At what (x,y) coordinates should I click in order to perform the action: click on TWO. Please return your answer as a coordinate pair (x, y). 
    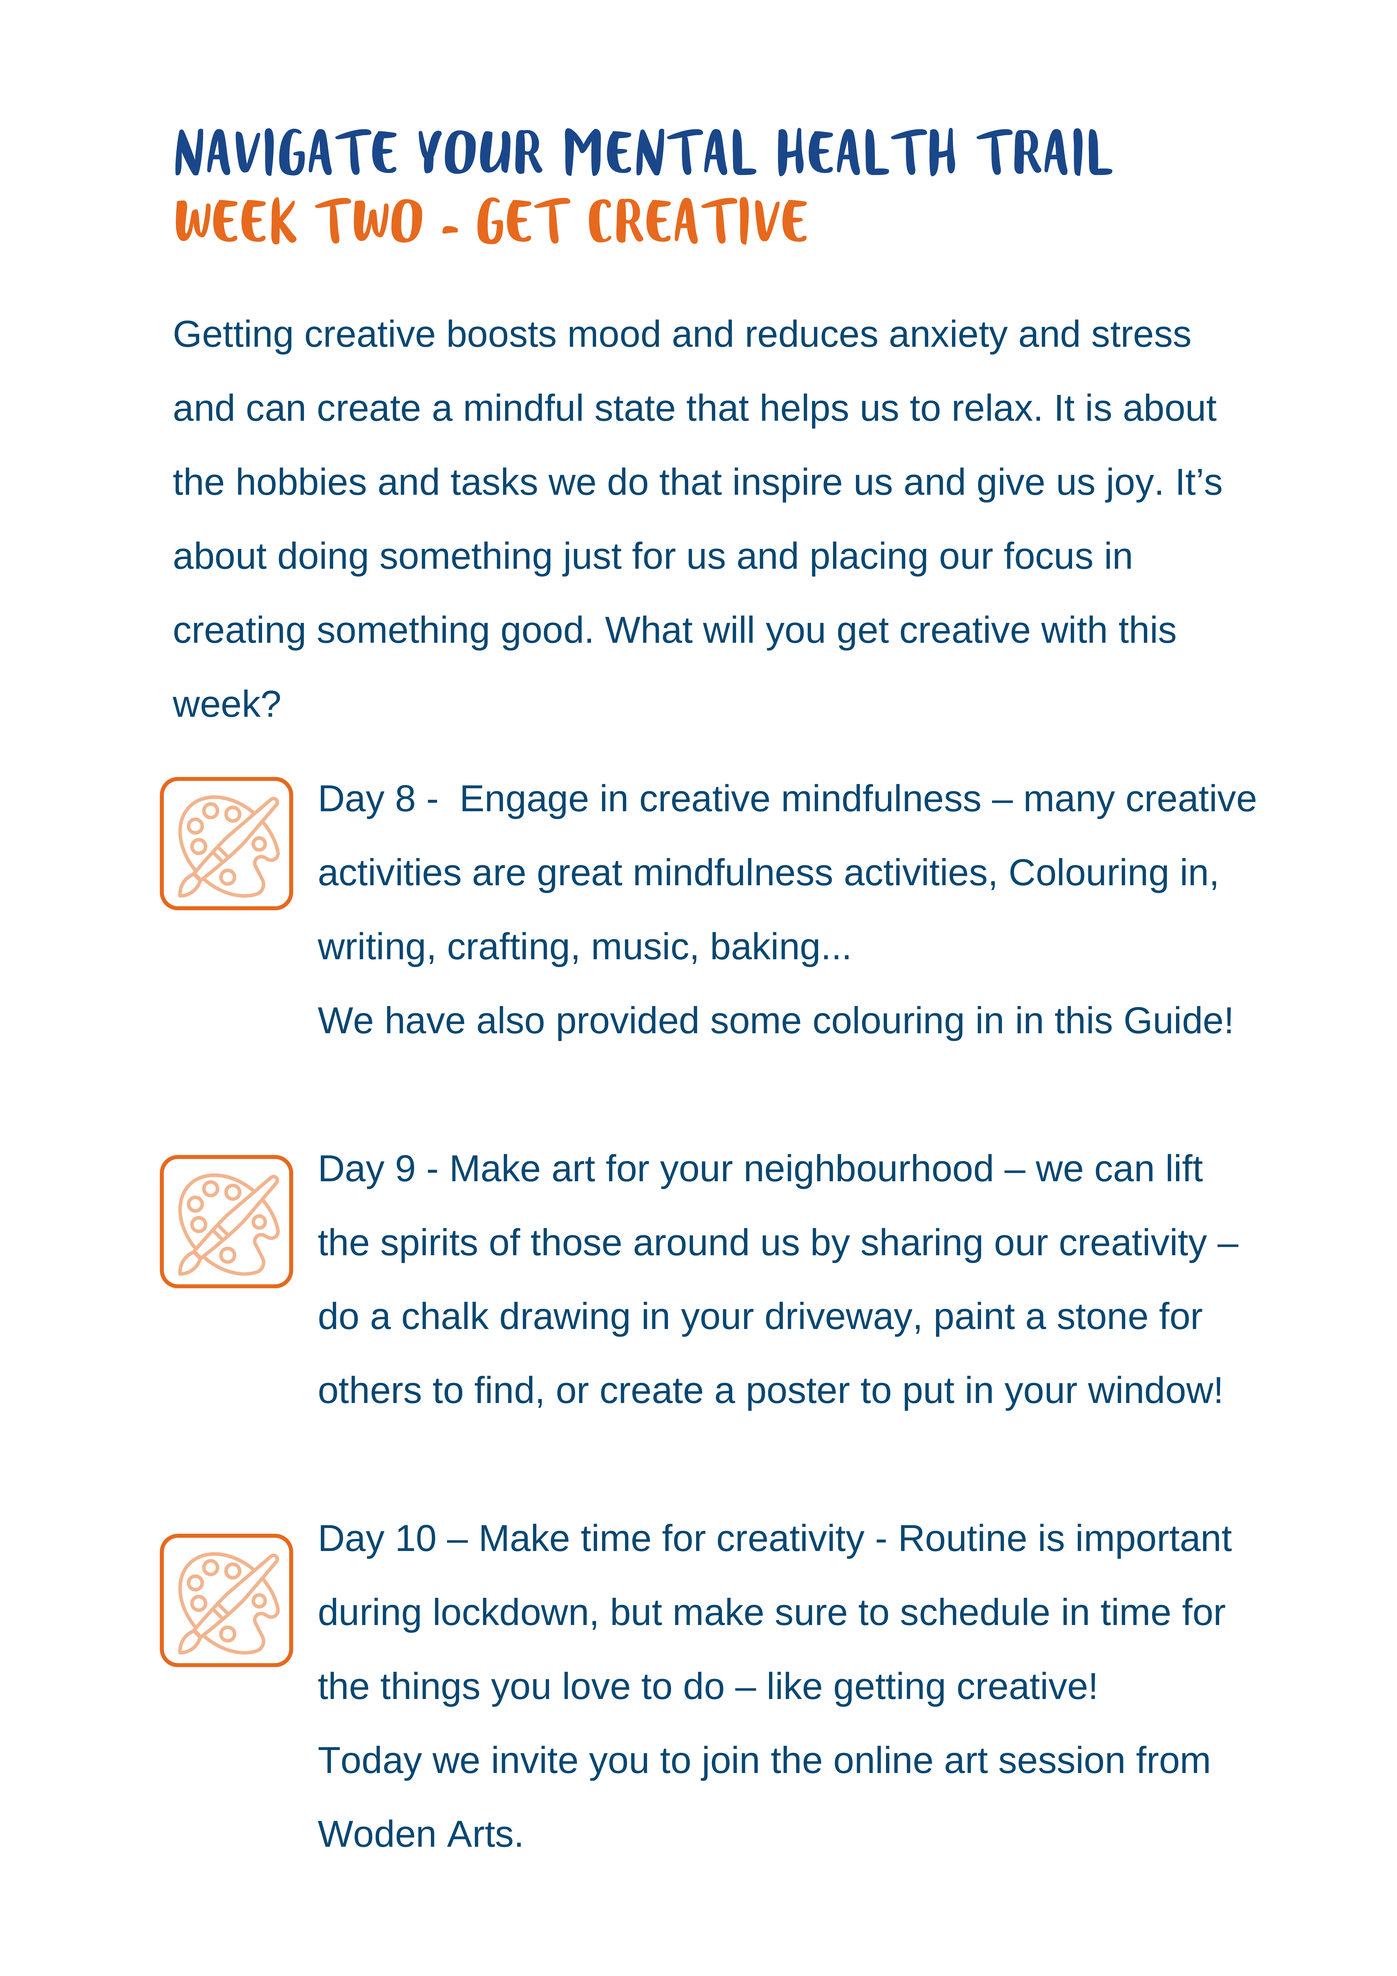
    Looking at the image, I should click on (368, 221).
